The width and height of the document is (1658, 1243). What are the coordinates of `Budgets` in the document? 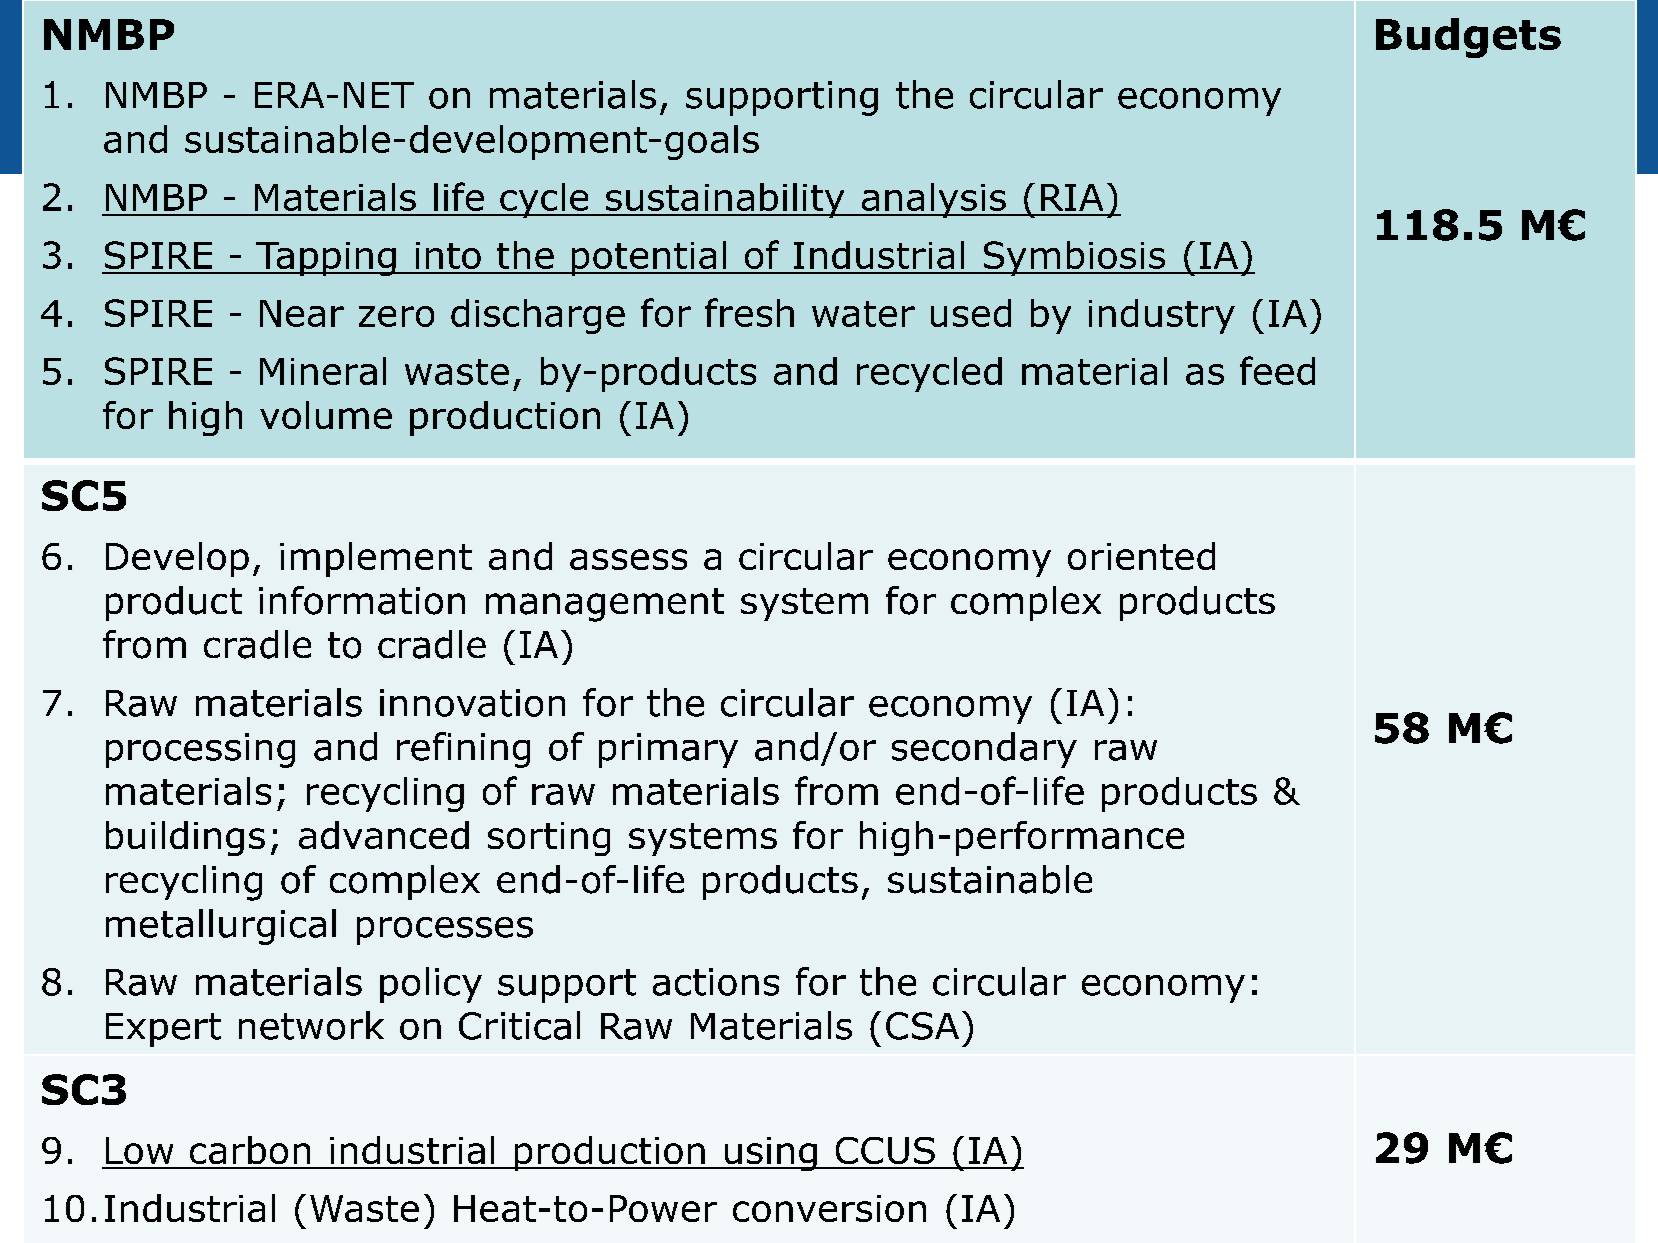 It's located at (1468, 38).
